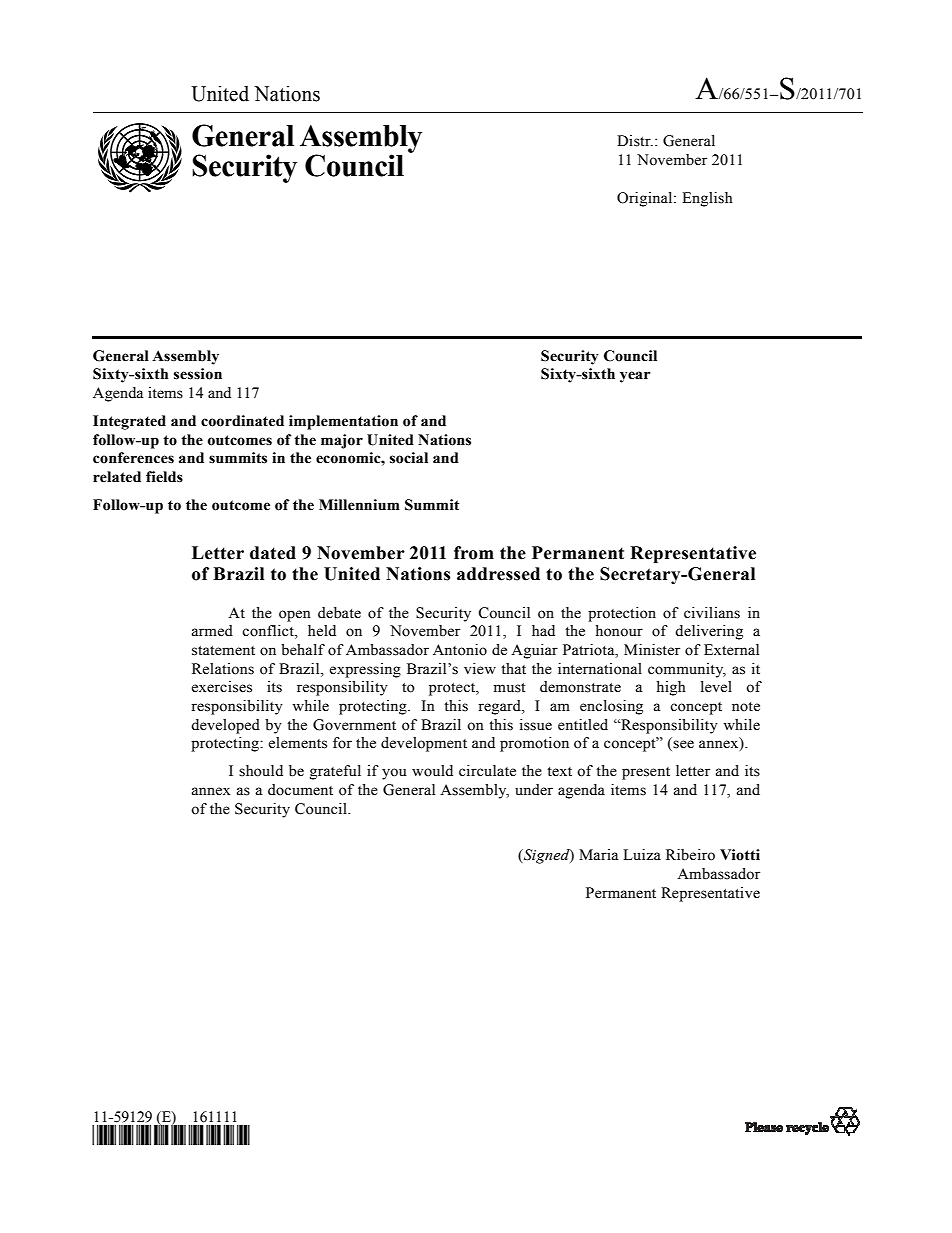 The image size is (952, 1233). I want to click on social, so click(409, 458).
